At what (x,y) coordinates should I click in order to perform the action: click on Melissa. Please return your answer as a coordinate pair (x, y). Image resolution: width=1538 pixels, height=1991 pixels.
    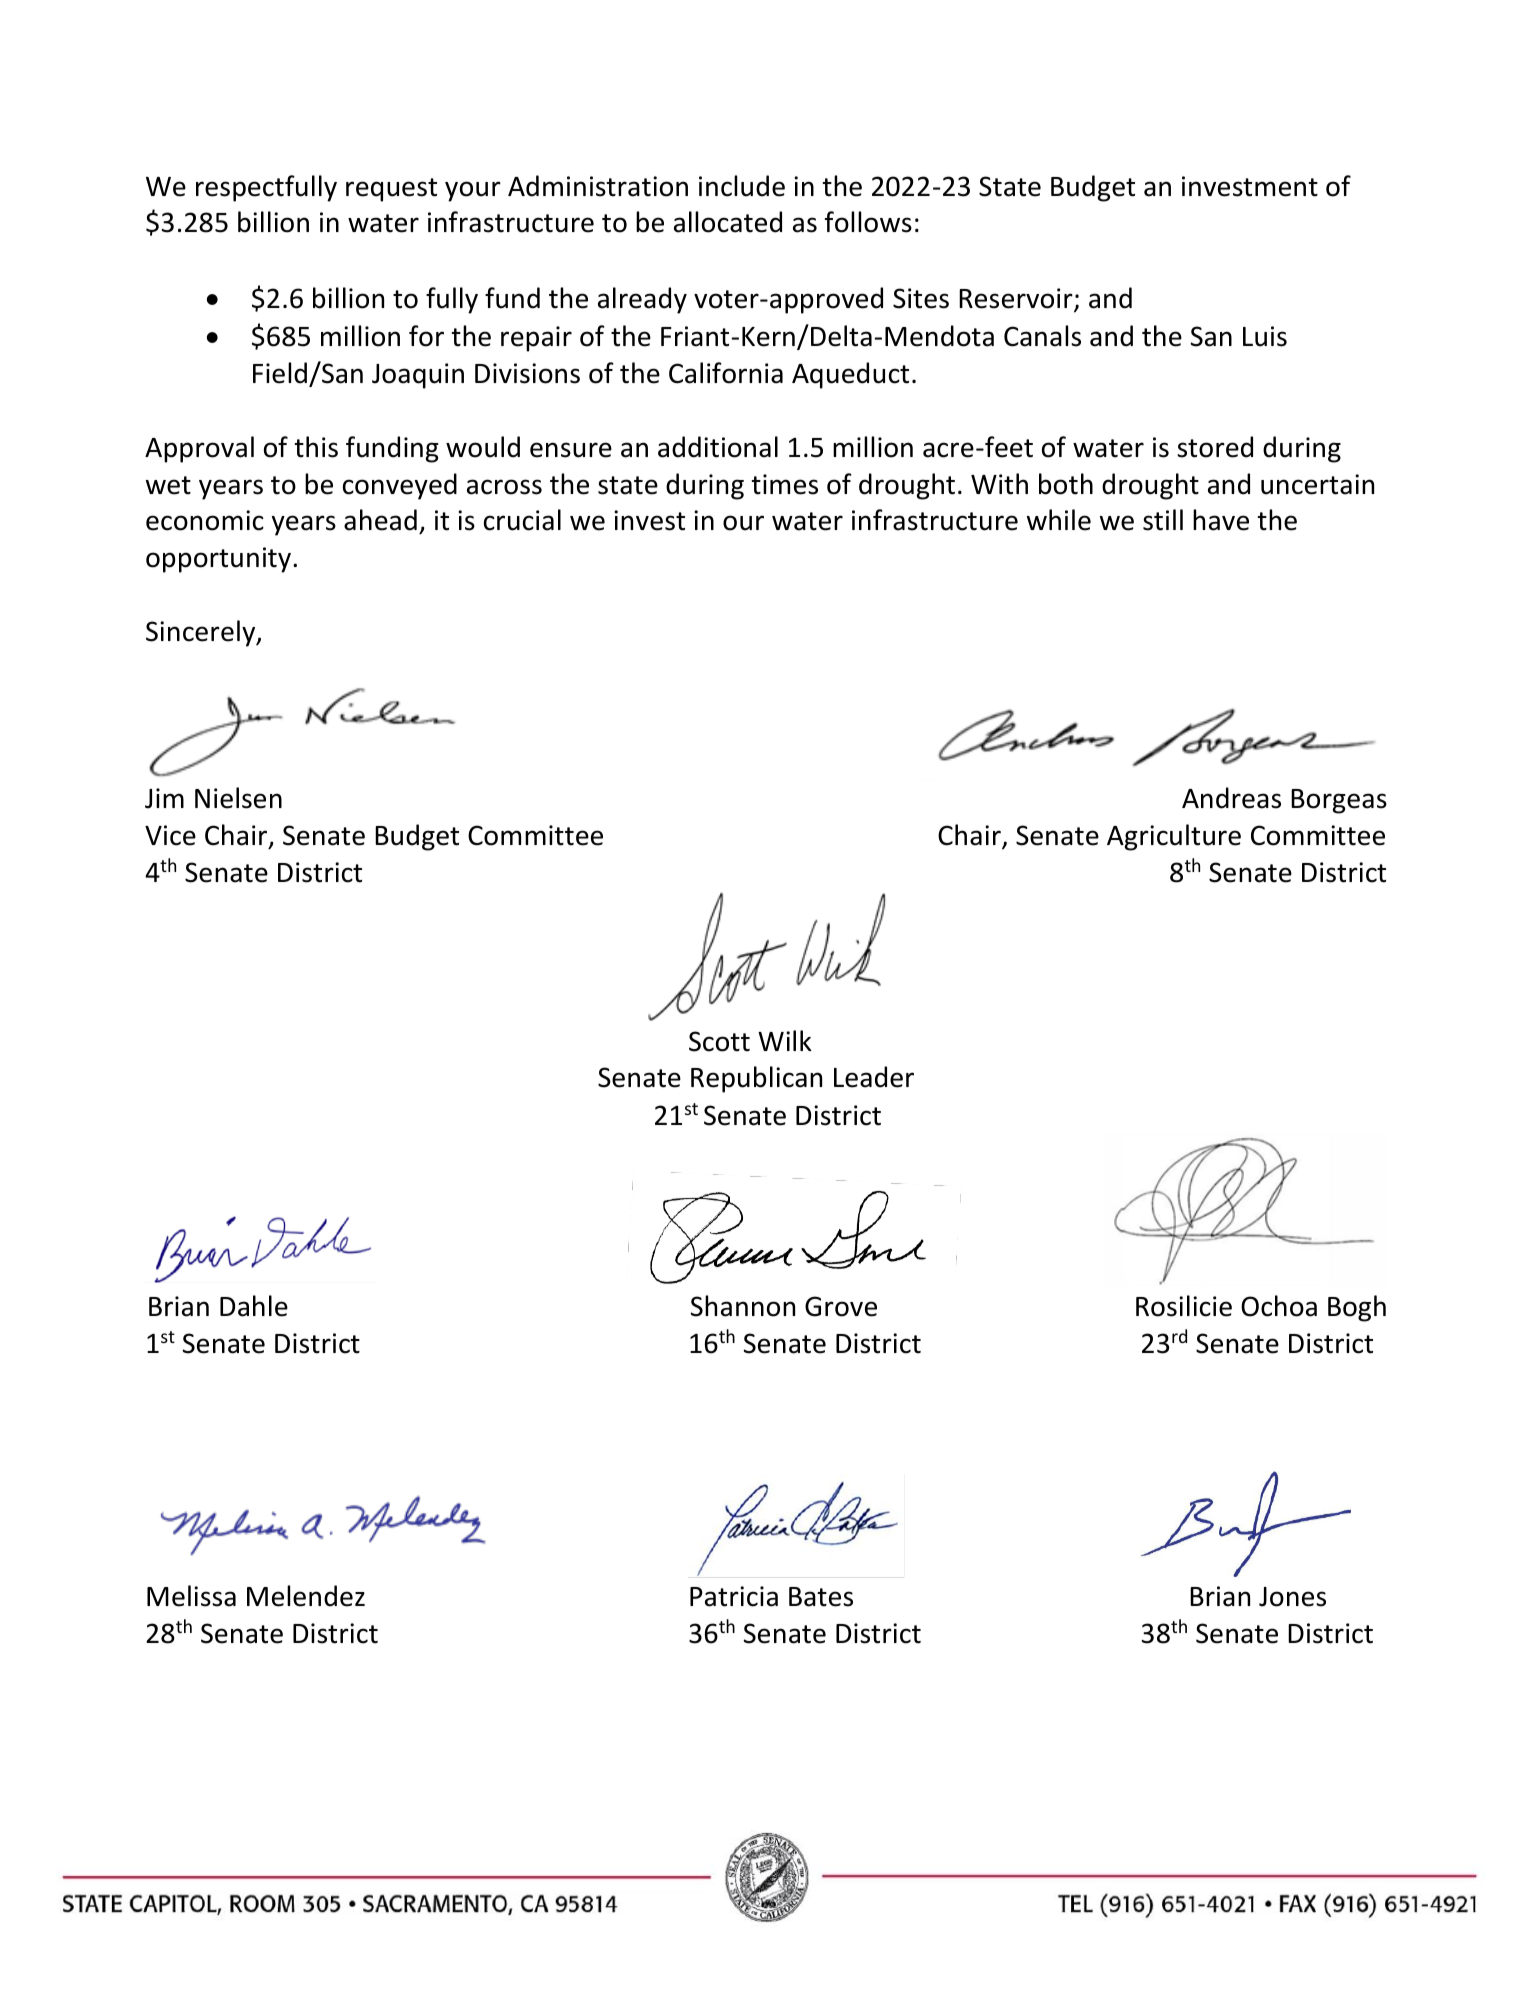
    Looking at the image, I should click on (191, 1596).
